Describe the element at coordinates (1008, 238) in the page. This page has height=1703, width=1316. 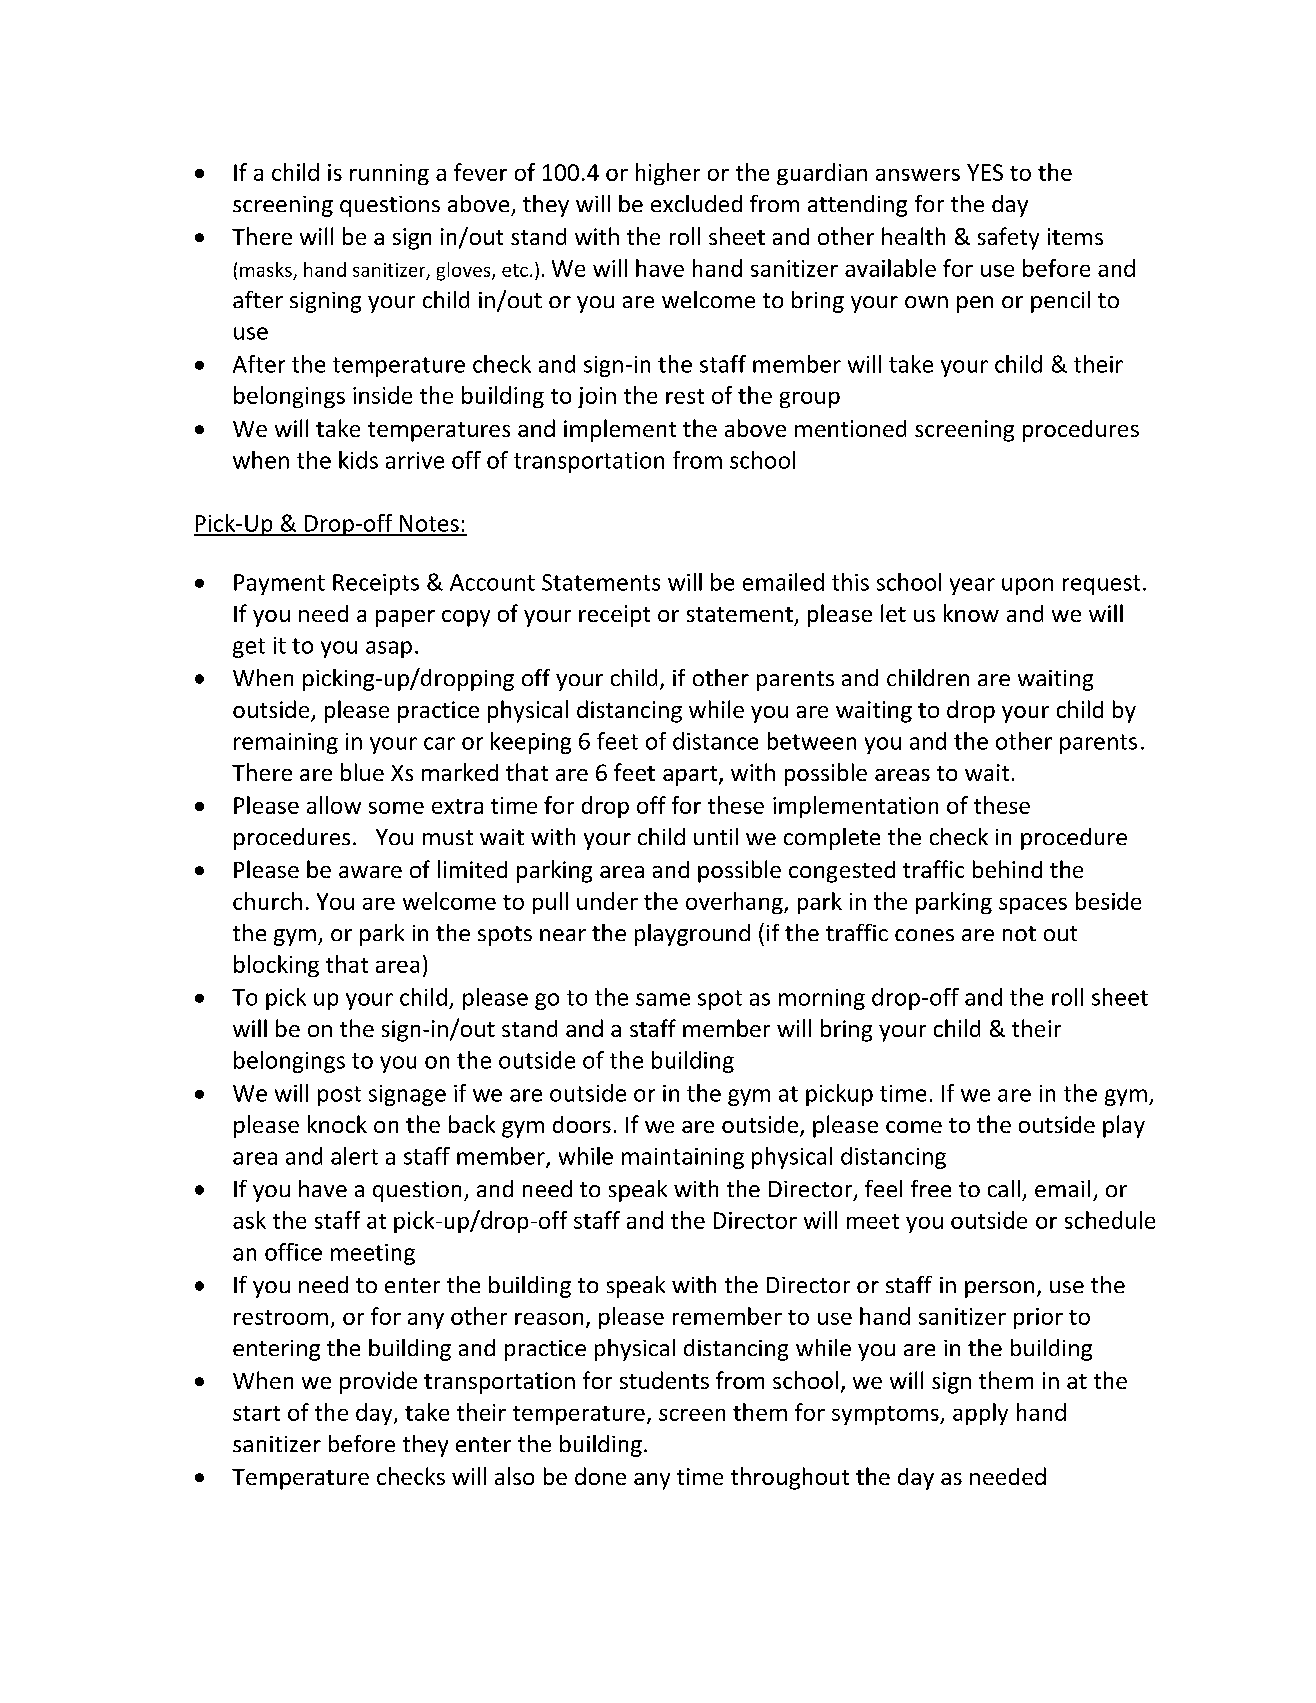
I see `safety` at that location.
